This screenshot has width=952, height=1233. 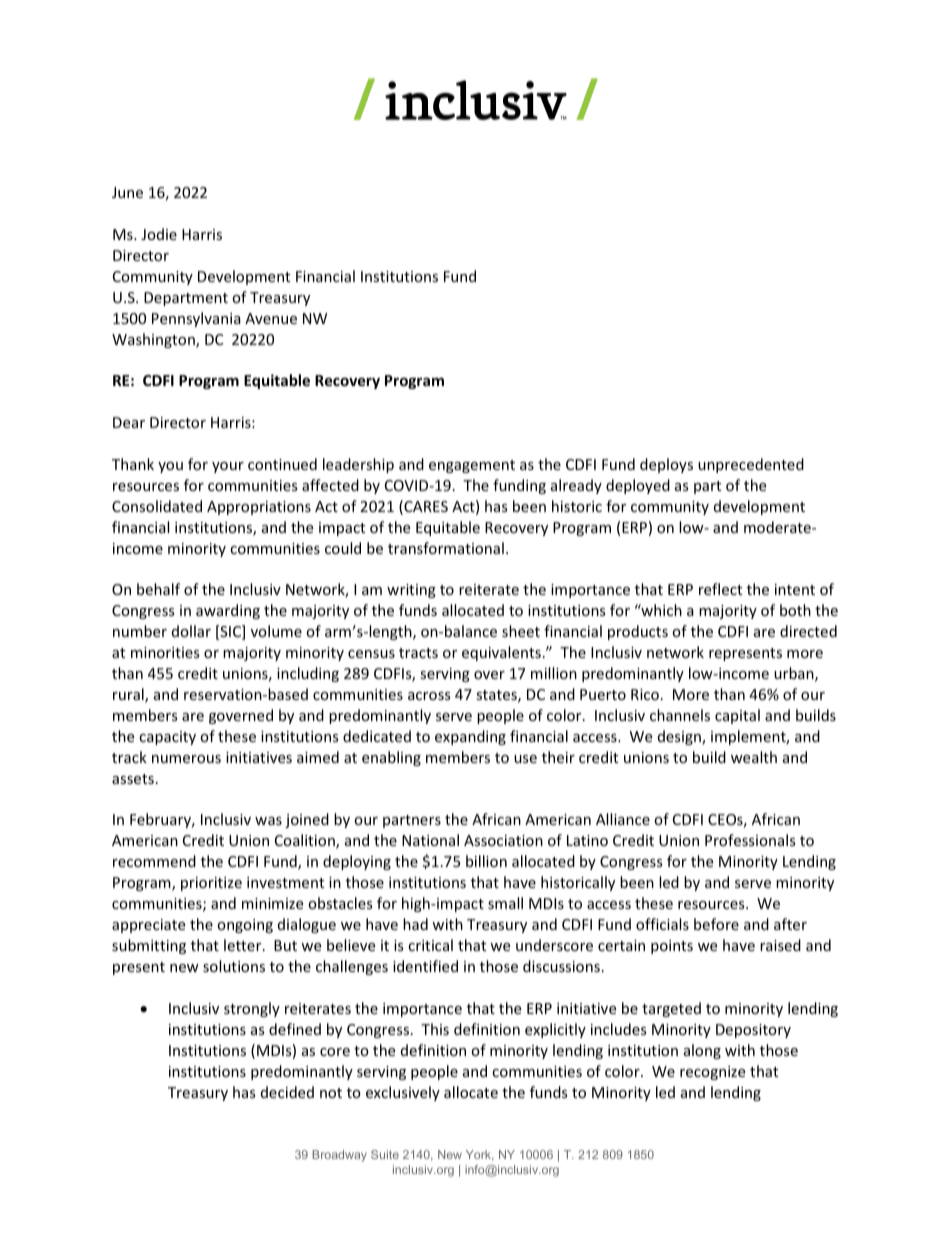 What do you see at coordinates (754, 757) in the screenshot?
I see `wealth` at bounding box center [754, 757].
